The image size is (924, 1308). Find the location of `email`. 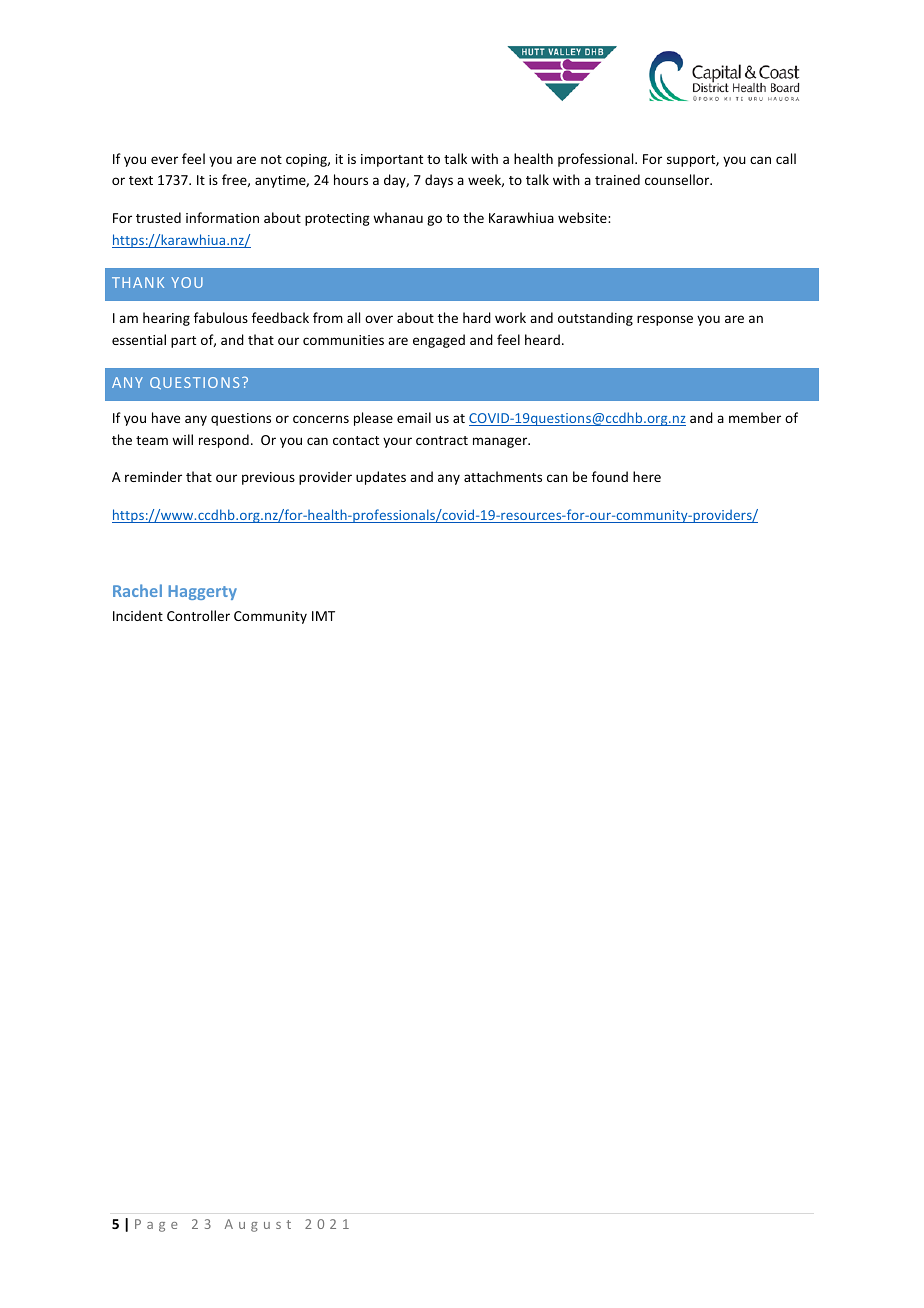

email is located at coordinates (414, 417).
